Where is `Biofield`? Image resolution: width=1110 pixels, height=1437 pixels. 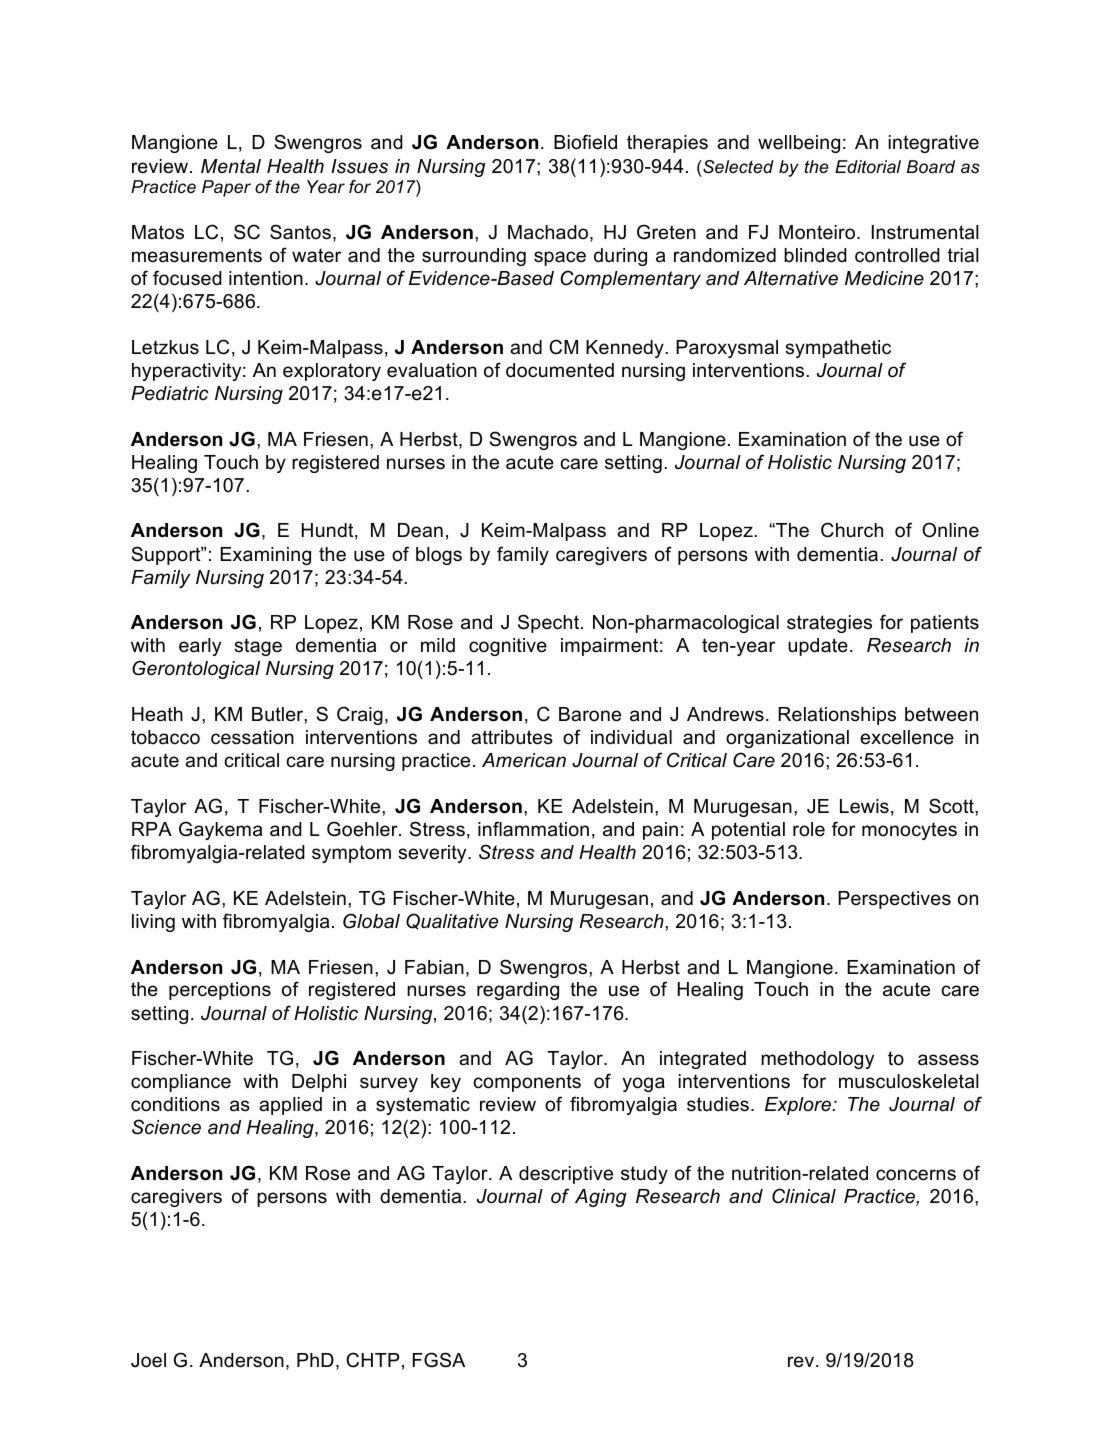
Biofield is located at coordinates (585, 142).
